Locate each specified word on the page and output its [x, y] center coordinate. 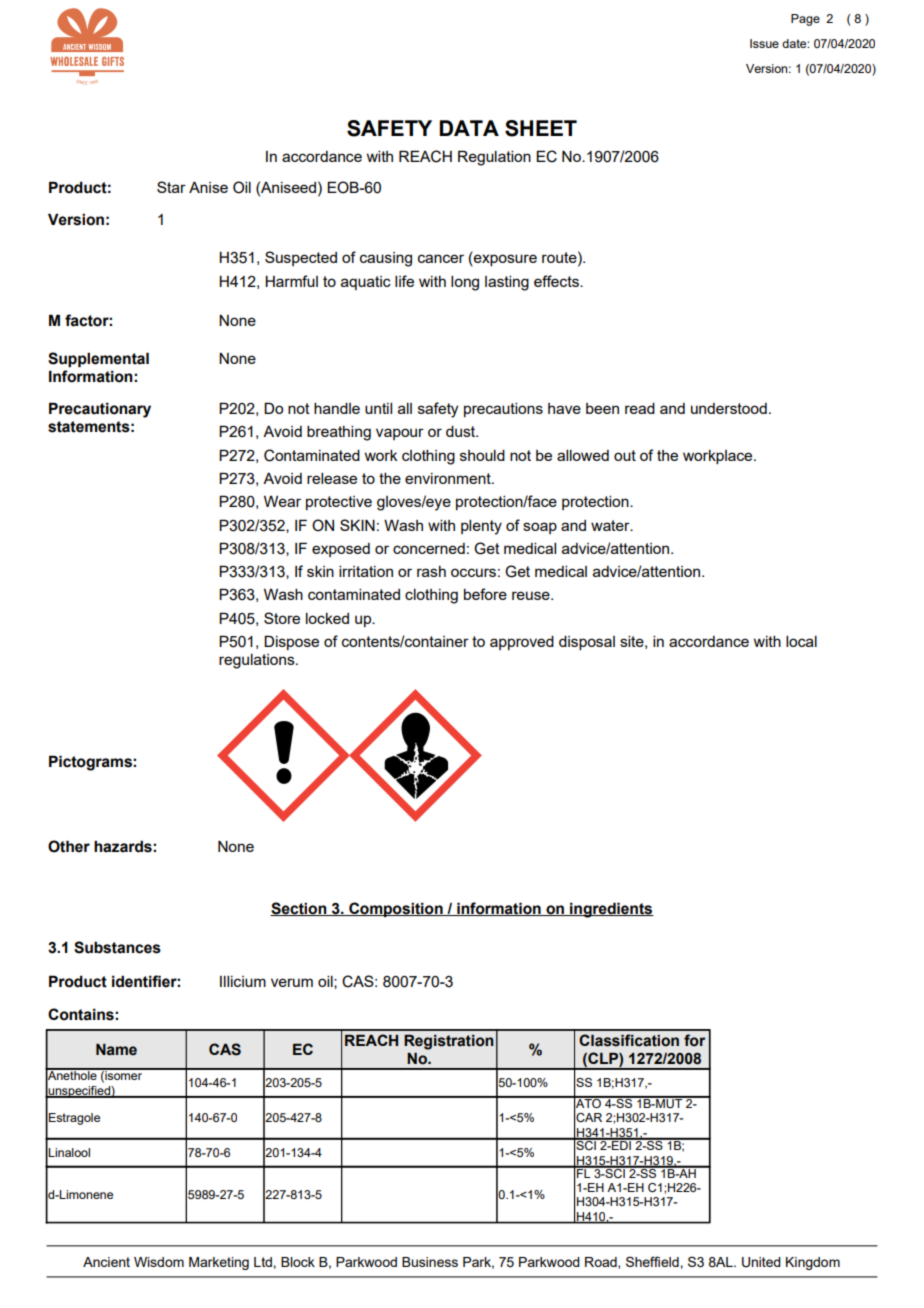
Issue [764, 43]
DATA [469, 128]
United [761, 1262]
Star [171, 187]
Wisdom [159, 1262]
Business [430, 1262]
